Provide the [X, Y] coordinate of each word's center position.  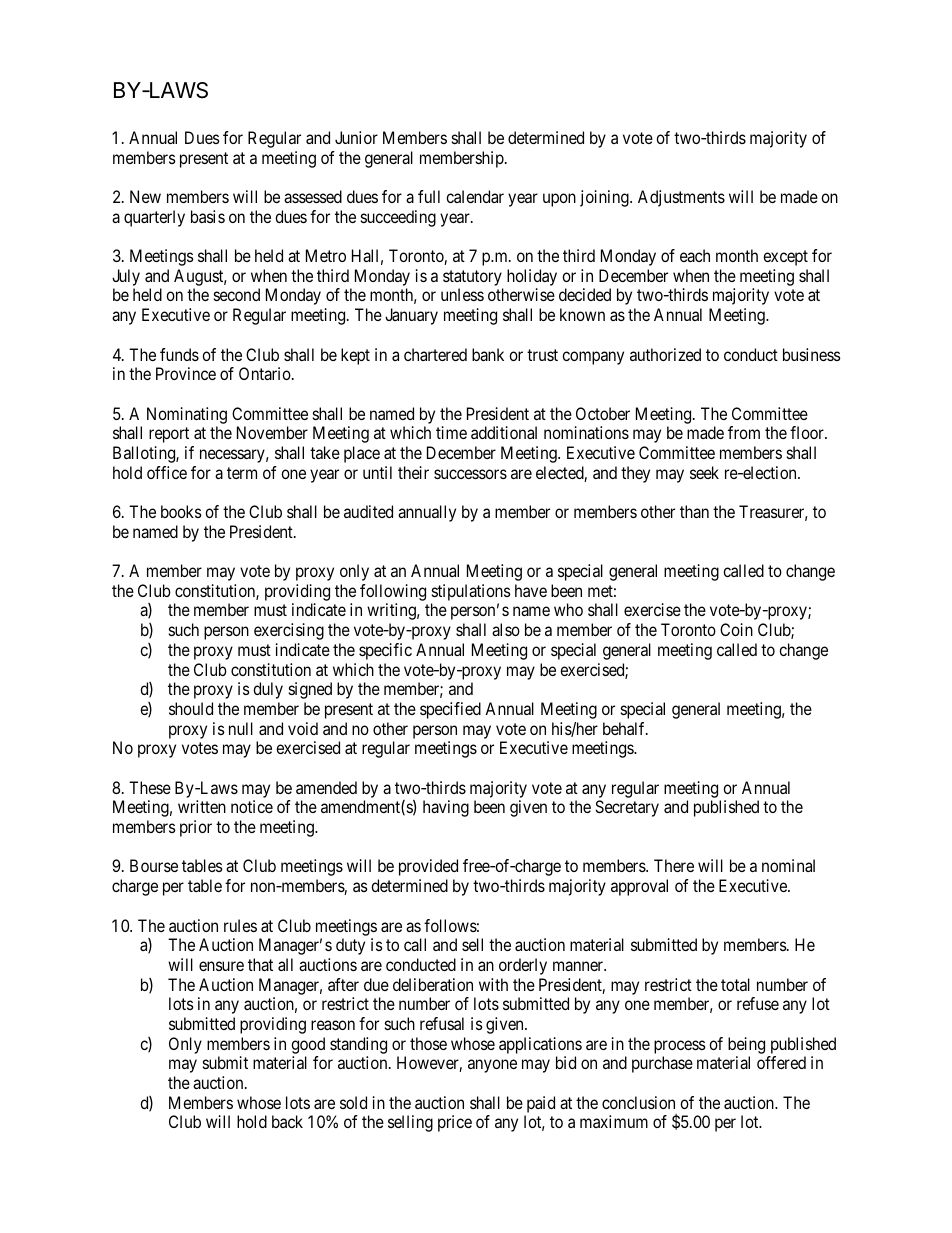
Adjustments [681, 198]
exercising [289, 631]
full [429, 196]
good [308, 1045]
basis [208, 216]
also [506, 629]
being [746, 1045]
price [455, 1123]
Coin [736, 629]
